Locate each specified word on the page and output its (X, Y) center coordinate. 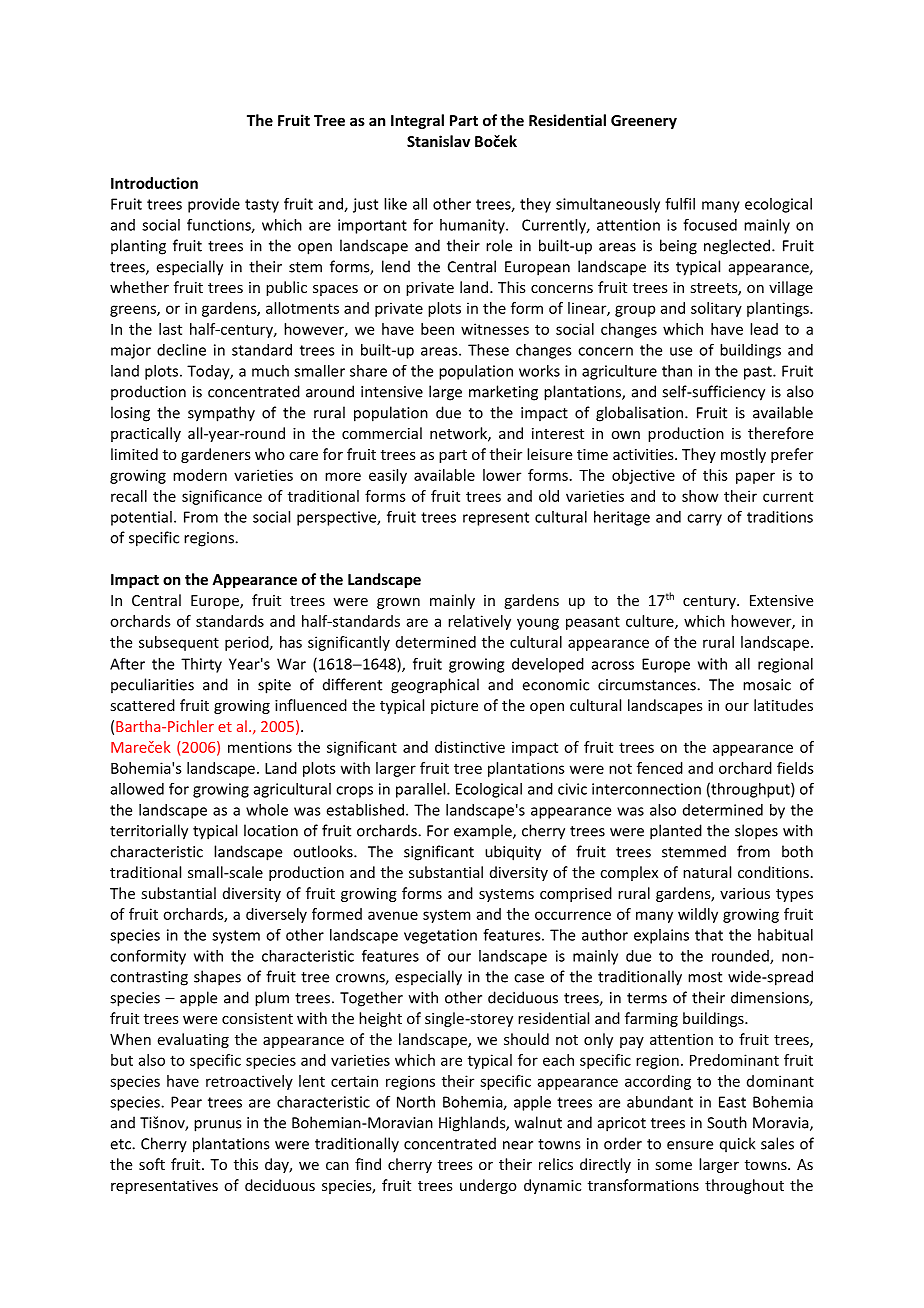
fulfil (680, 203)
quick (737, 1144)
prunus (217, 1126)
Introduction (154, 183)
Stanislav (438, 141)
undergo (488, 1186)
